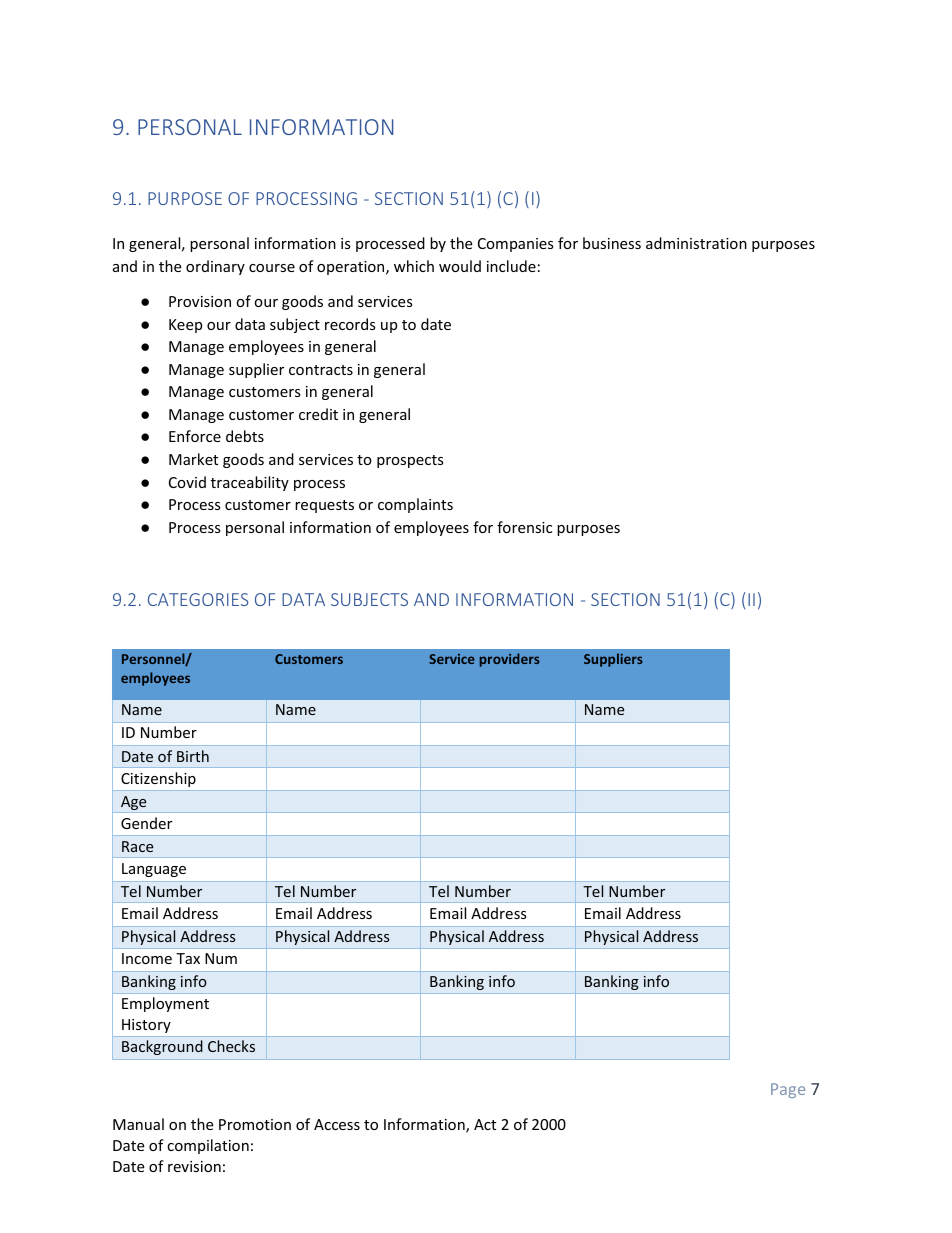 The image size is (952, 1233). Describe the element at coordinates (337, 1124) in the screenshot. I see `Access` at that location.
